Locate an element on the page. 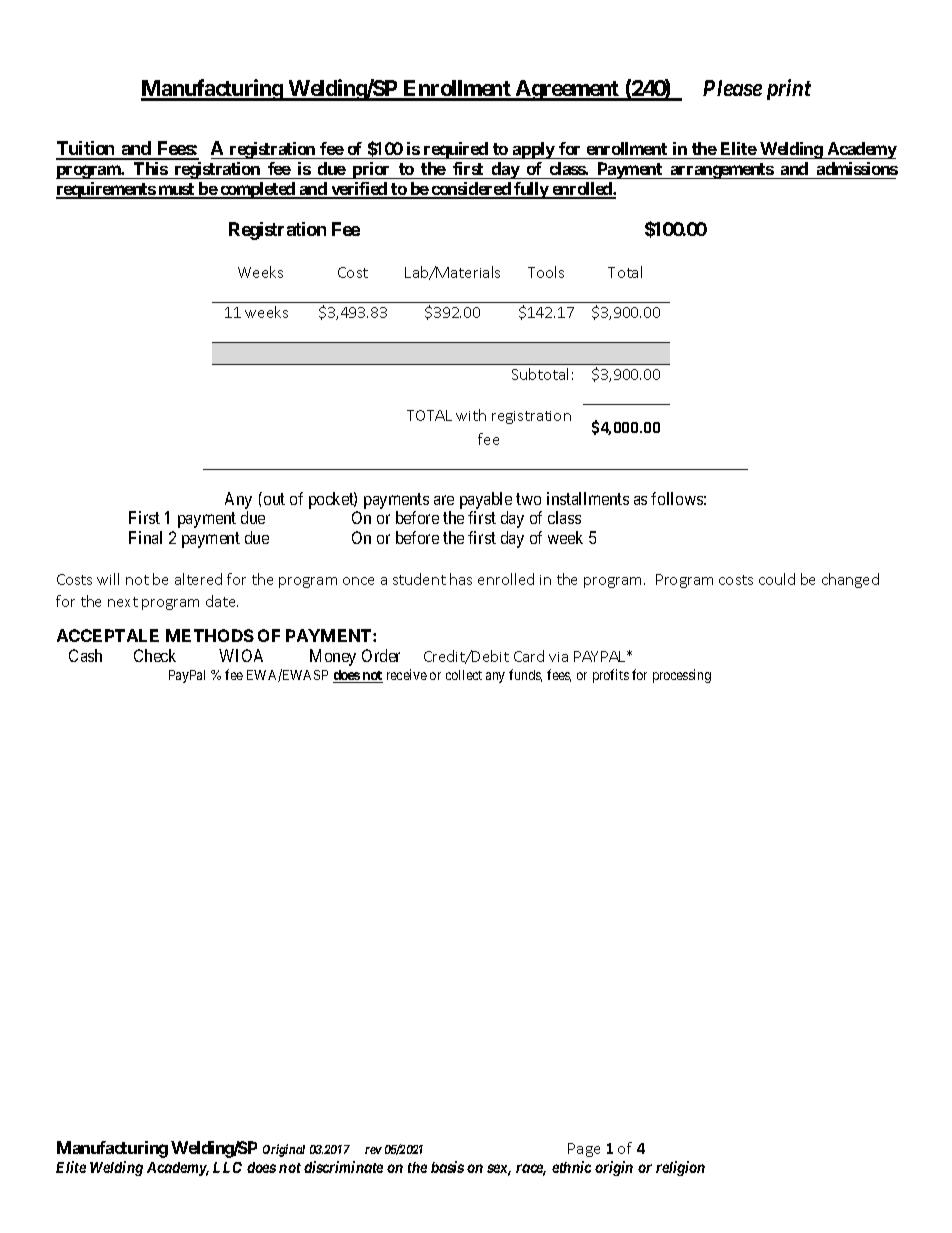 The width and height of the image is (952, 1233). METHODS is located at coordinates (210, 635).
